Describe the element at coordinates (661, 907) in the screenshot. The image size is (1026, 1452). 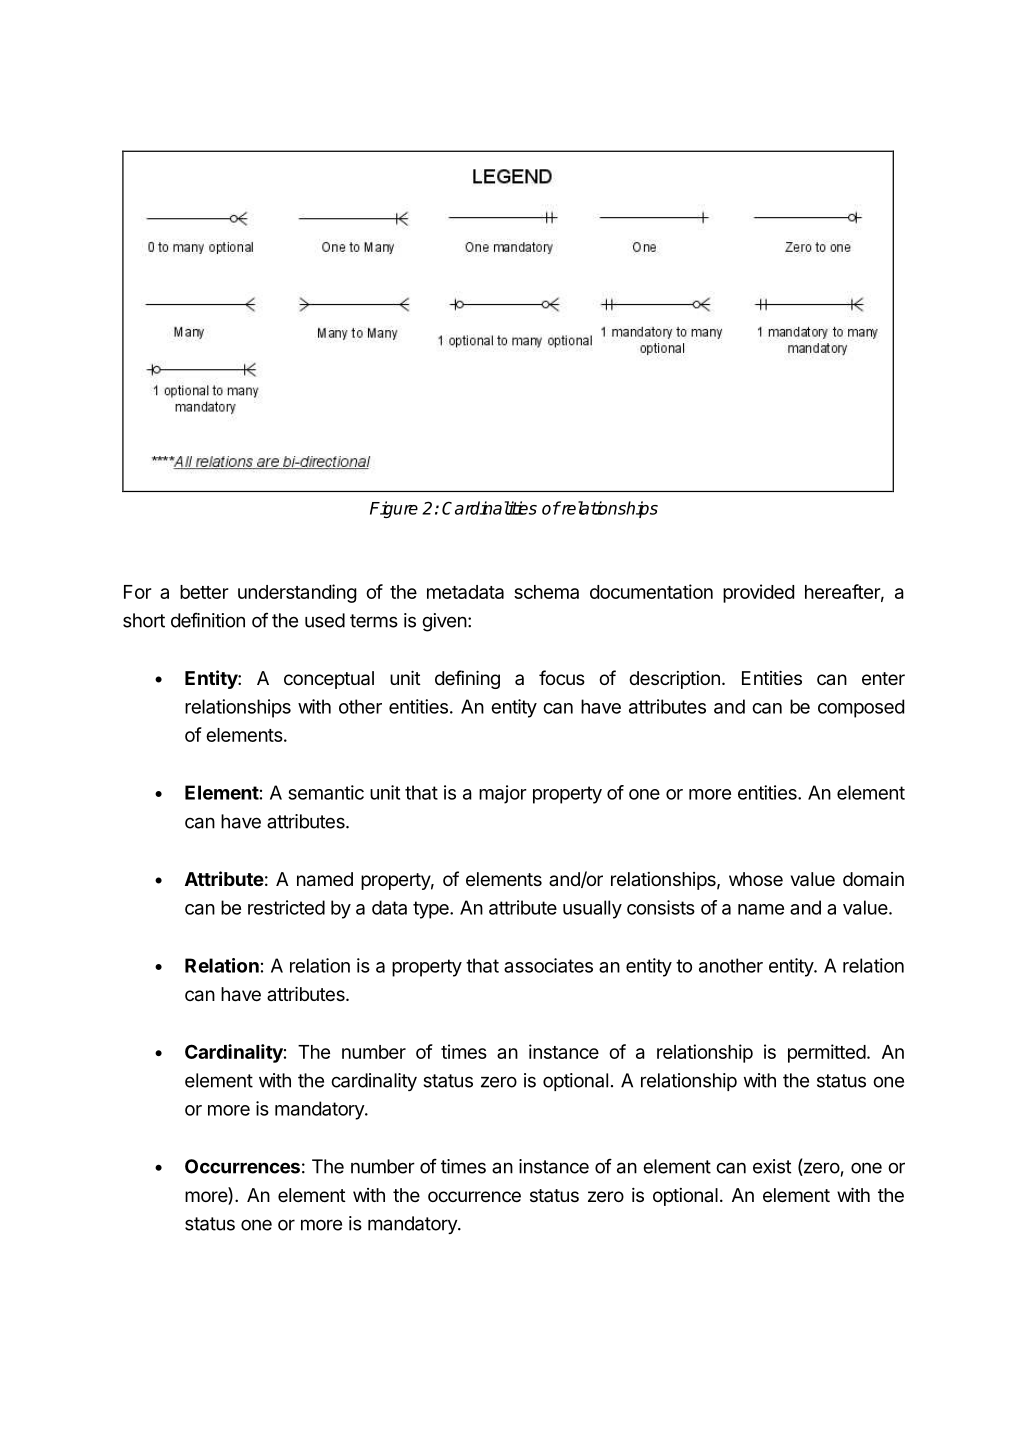
I see `consists` at that location.
